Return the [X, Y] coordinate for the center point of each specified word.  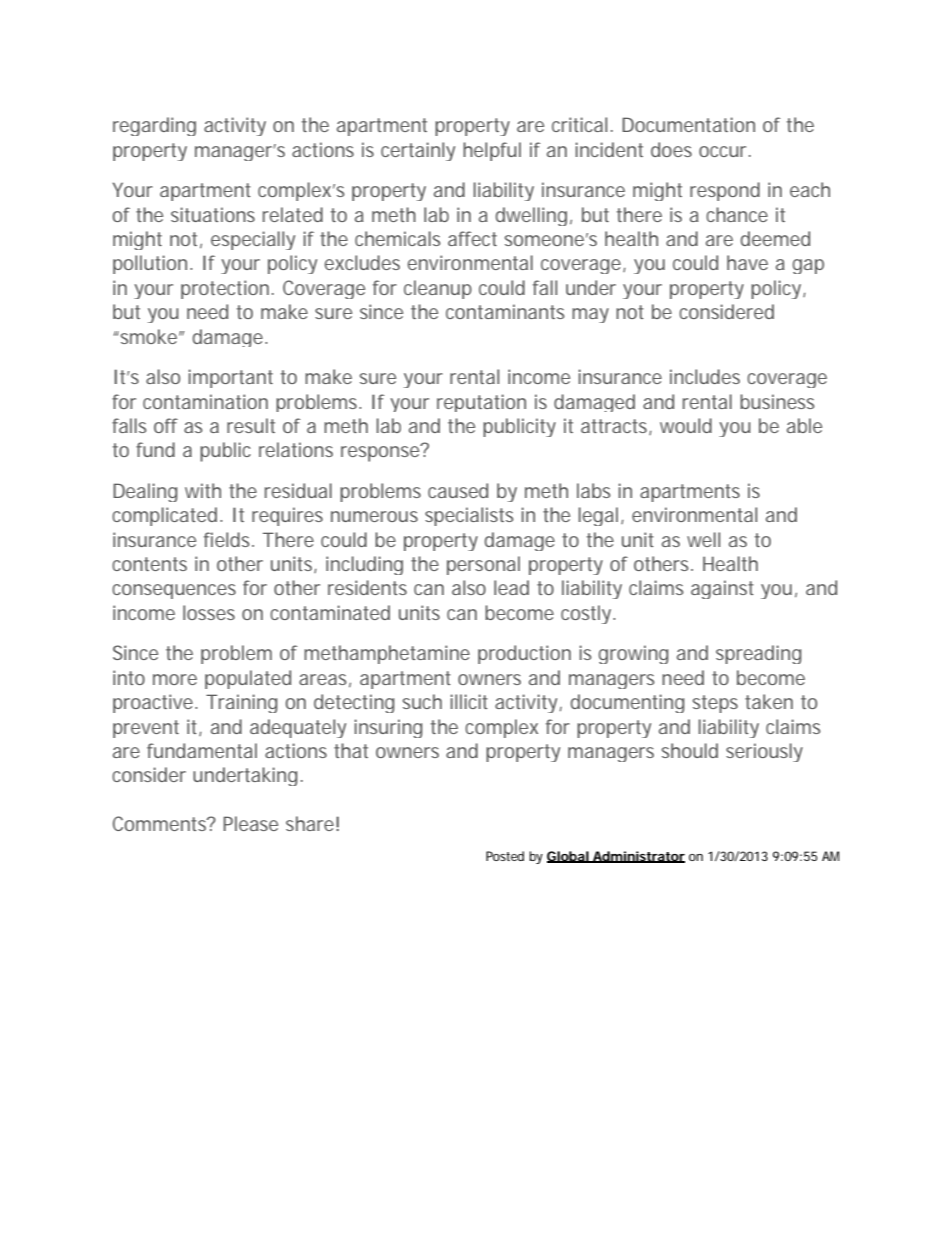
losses [209, 612]
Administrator [638, 857]
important [230, 378]
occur [725, 151]
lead [511, 587]
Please [250, 823]
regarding [154, 126]
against [722, 589]
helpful [492, 151]
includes [705, 376]
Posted [505, 856]
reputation [481, 403]
